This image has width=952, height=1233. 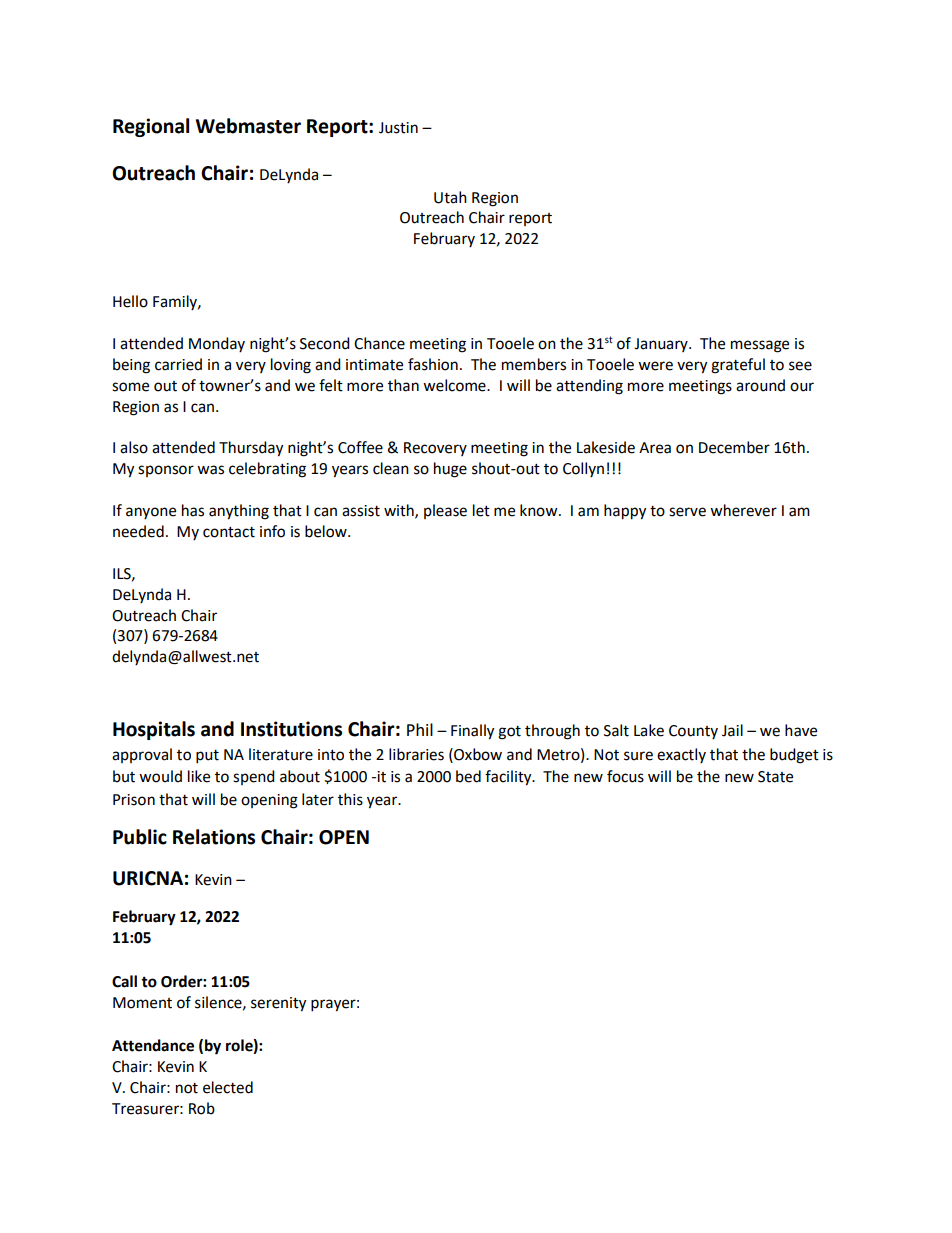 I want to click on huge, so click(x=450, y=470).
